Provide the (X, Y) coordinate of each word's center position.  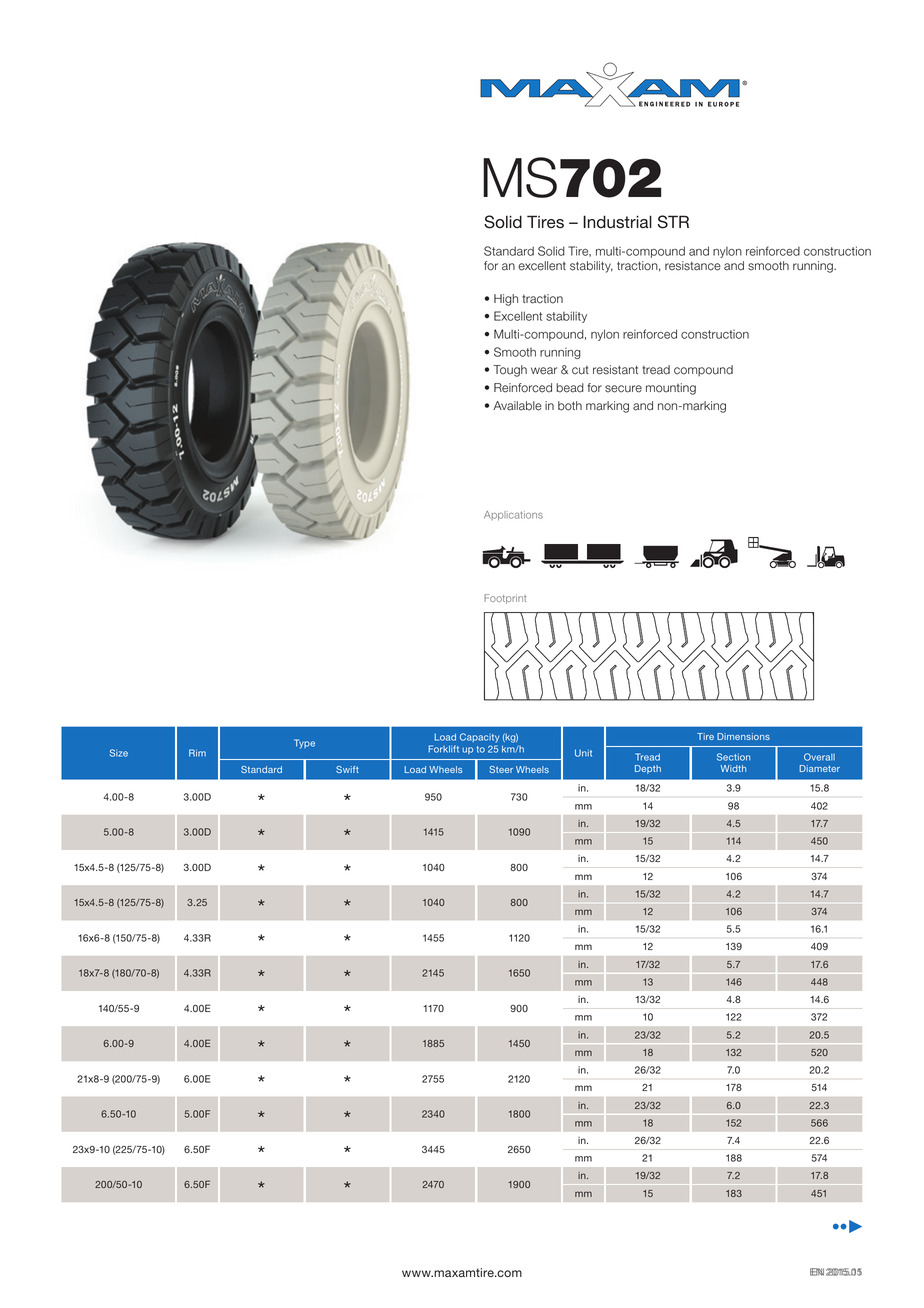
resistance (693, 266)
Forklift (443, 749)
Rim (197, 753)
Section (733, 757)
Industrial (617, 222)
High (506, 300)
